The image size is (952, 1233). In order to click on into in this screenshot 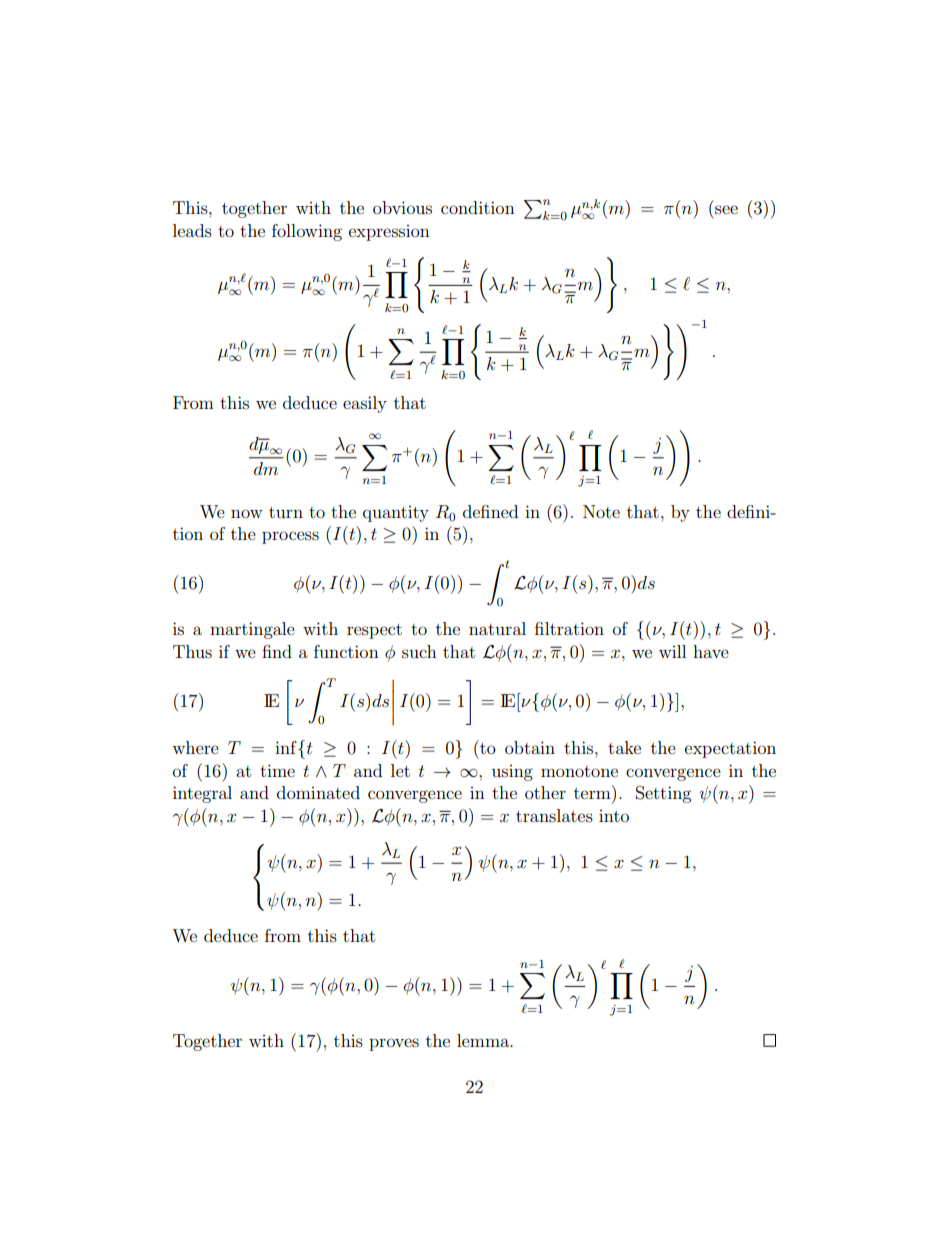, I will do `click(614, 816)`.
